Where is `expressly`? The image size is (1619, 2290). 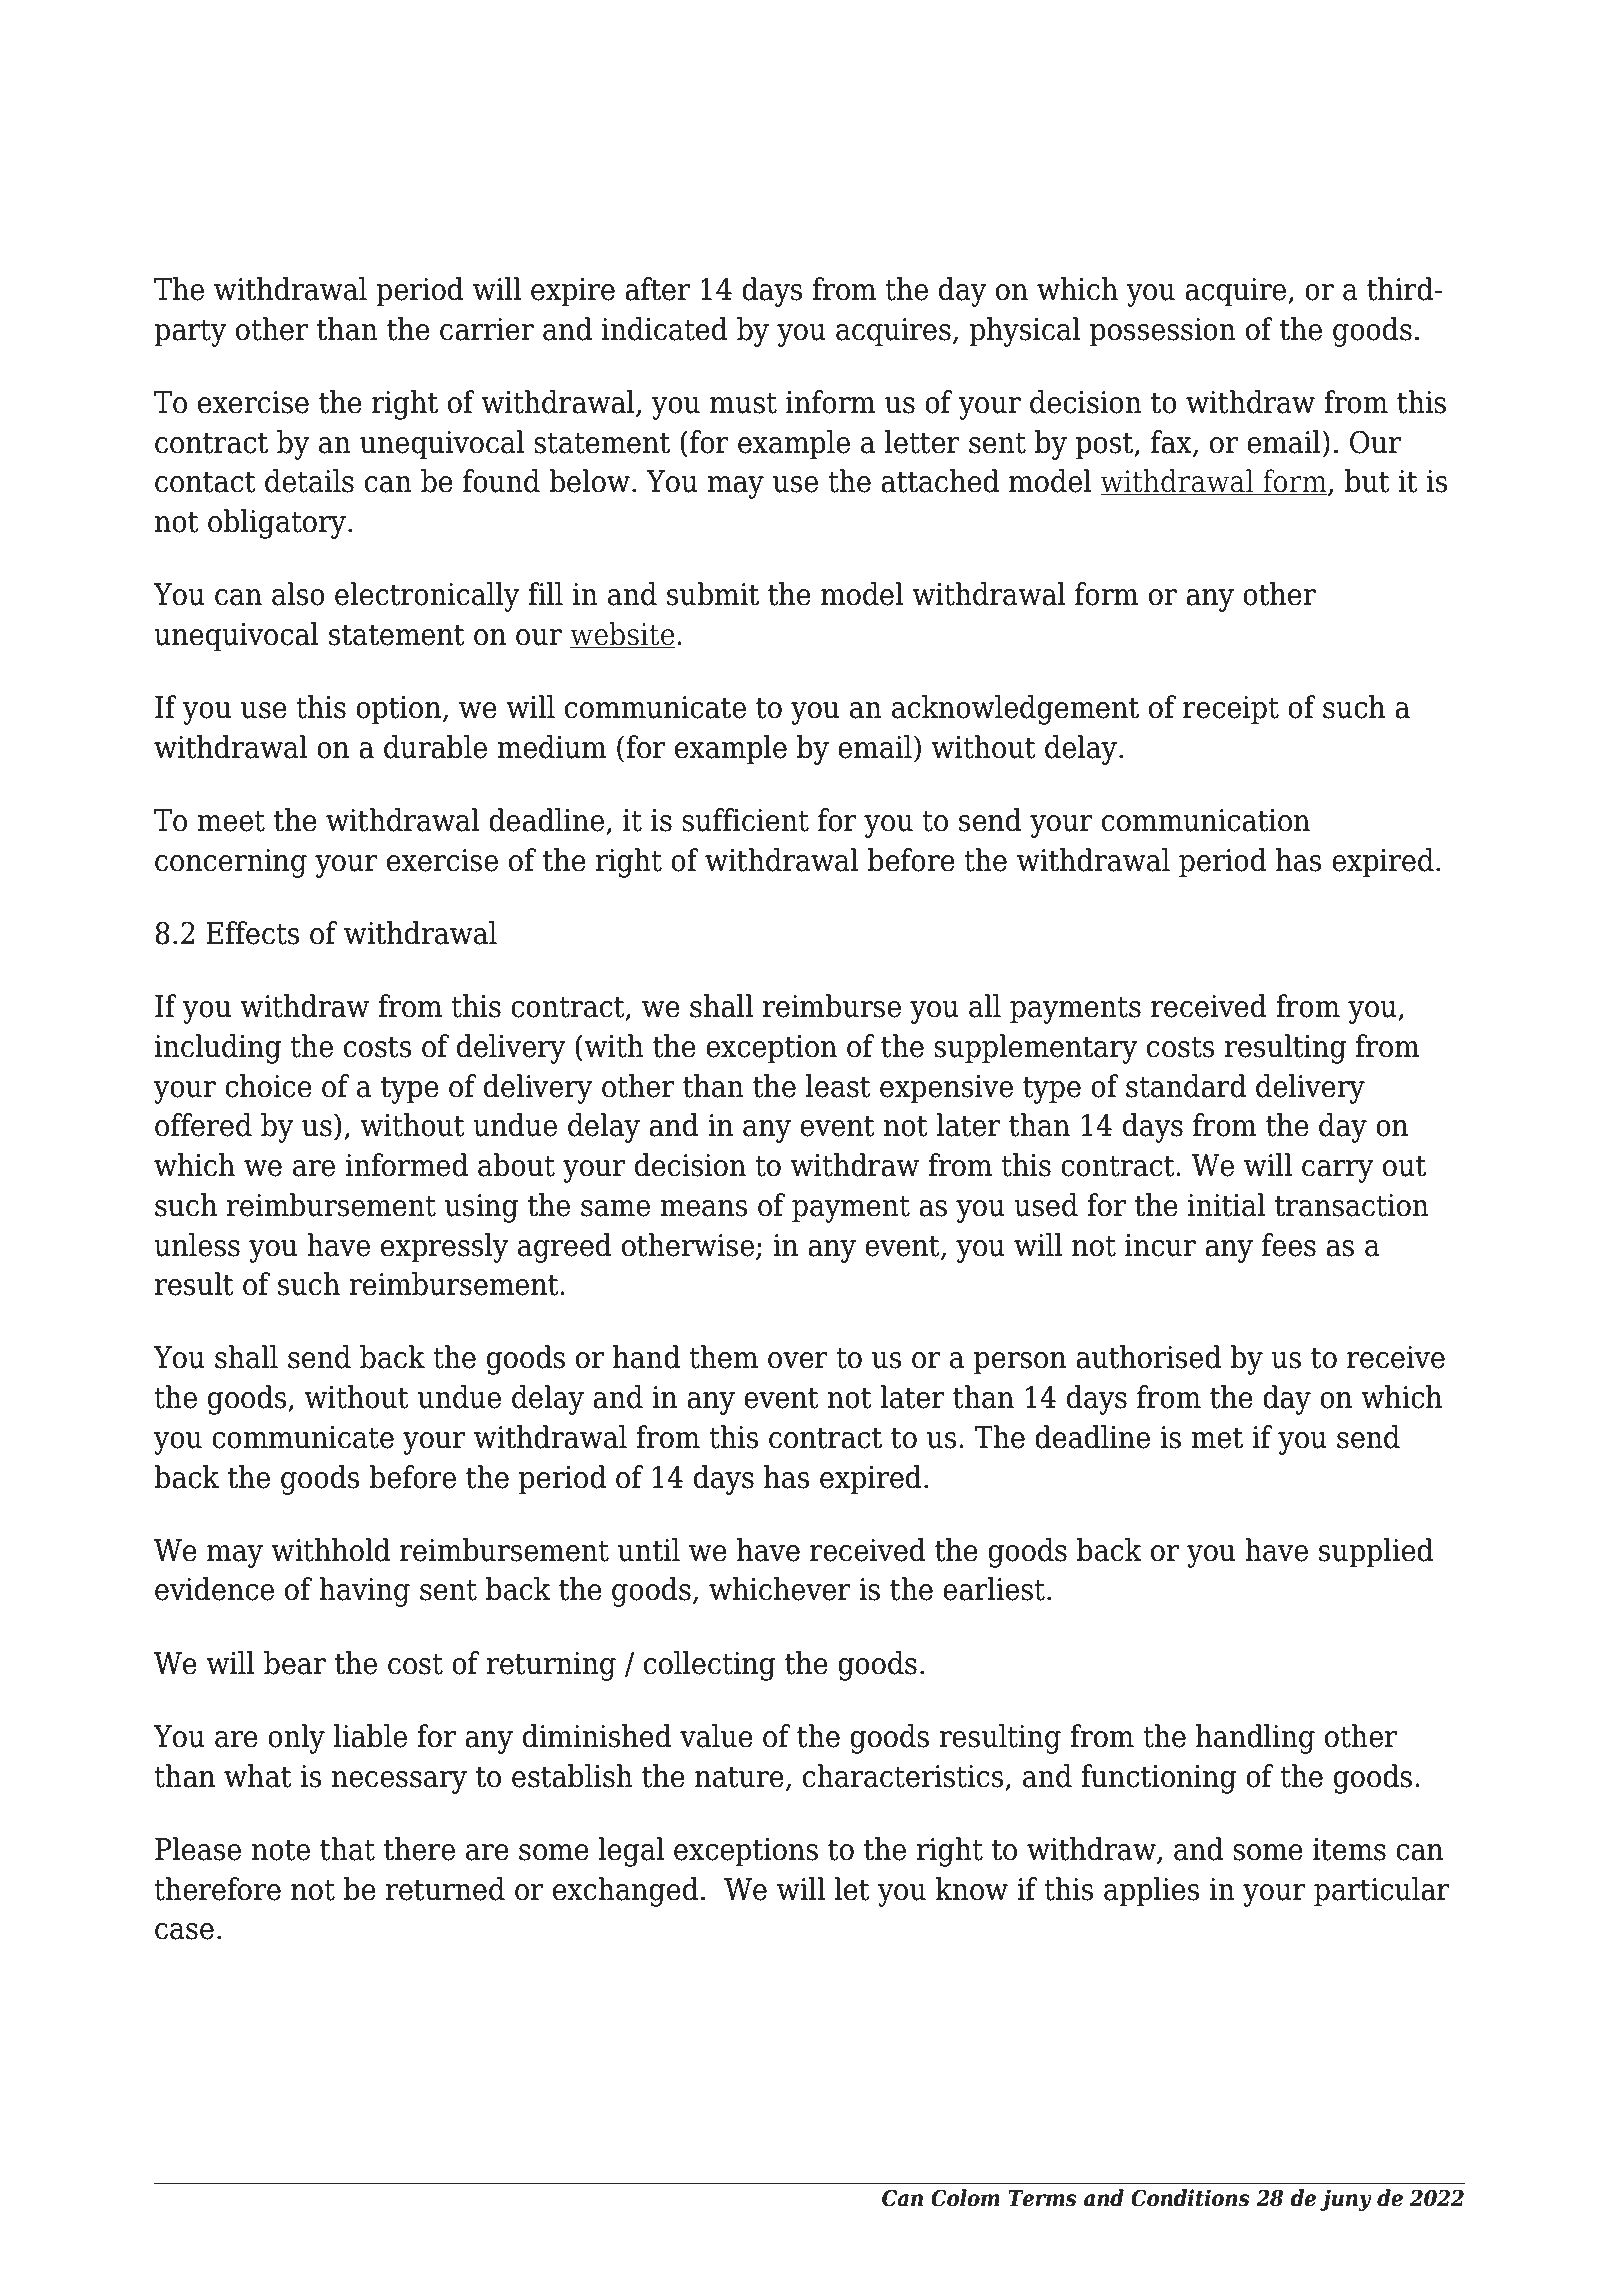
expressly is located at coordinates (445, 1248).
